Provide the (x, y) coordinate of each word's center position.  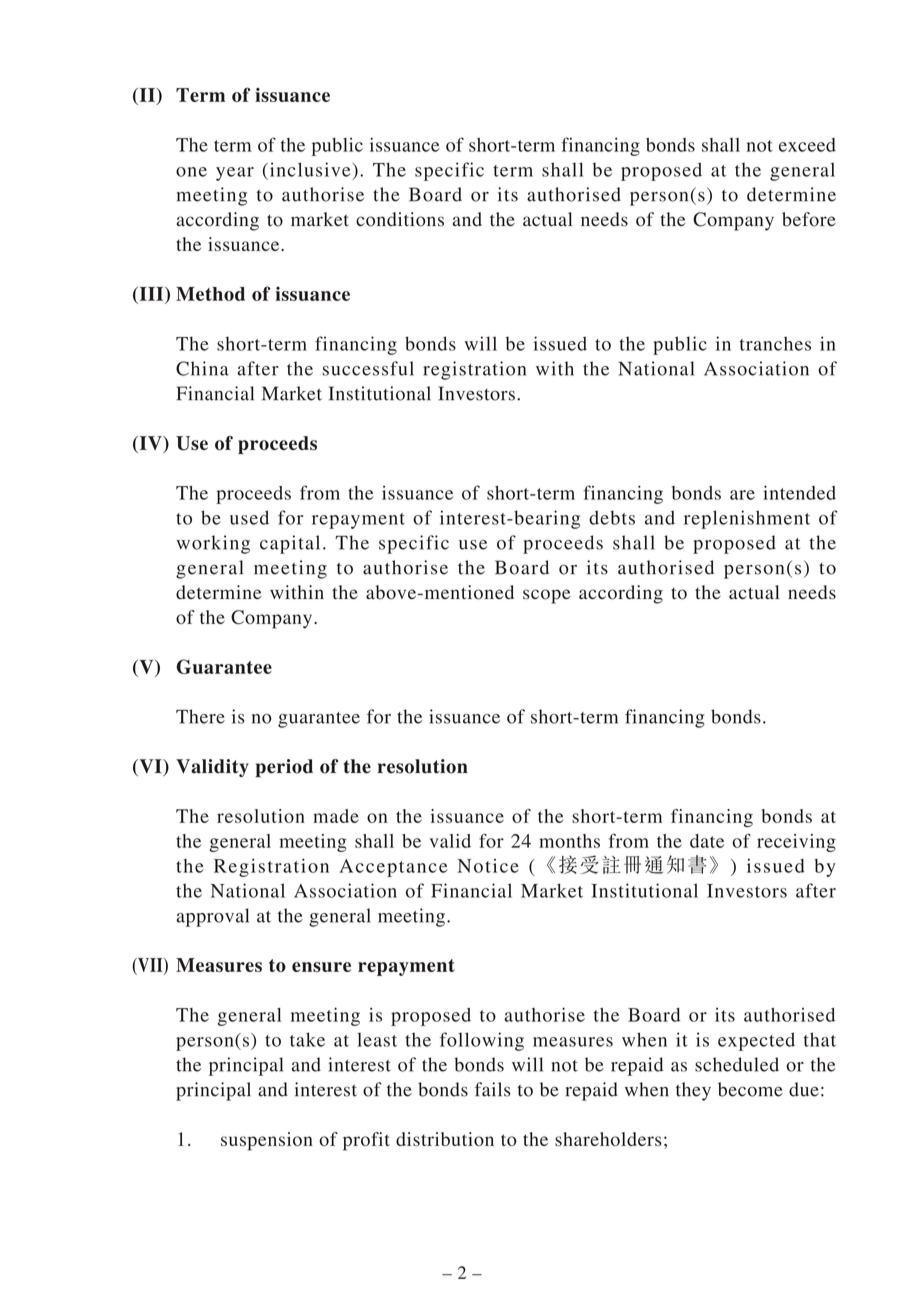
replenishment (747, 519)
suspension (267, 1141)
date (707, 841)
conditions (400, 219)
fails (493, 1089)
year (235, 174)
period (284, 768)
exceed (807, 145)
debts (612, 517)
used (249, 517)
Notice (488, 866)
